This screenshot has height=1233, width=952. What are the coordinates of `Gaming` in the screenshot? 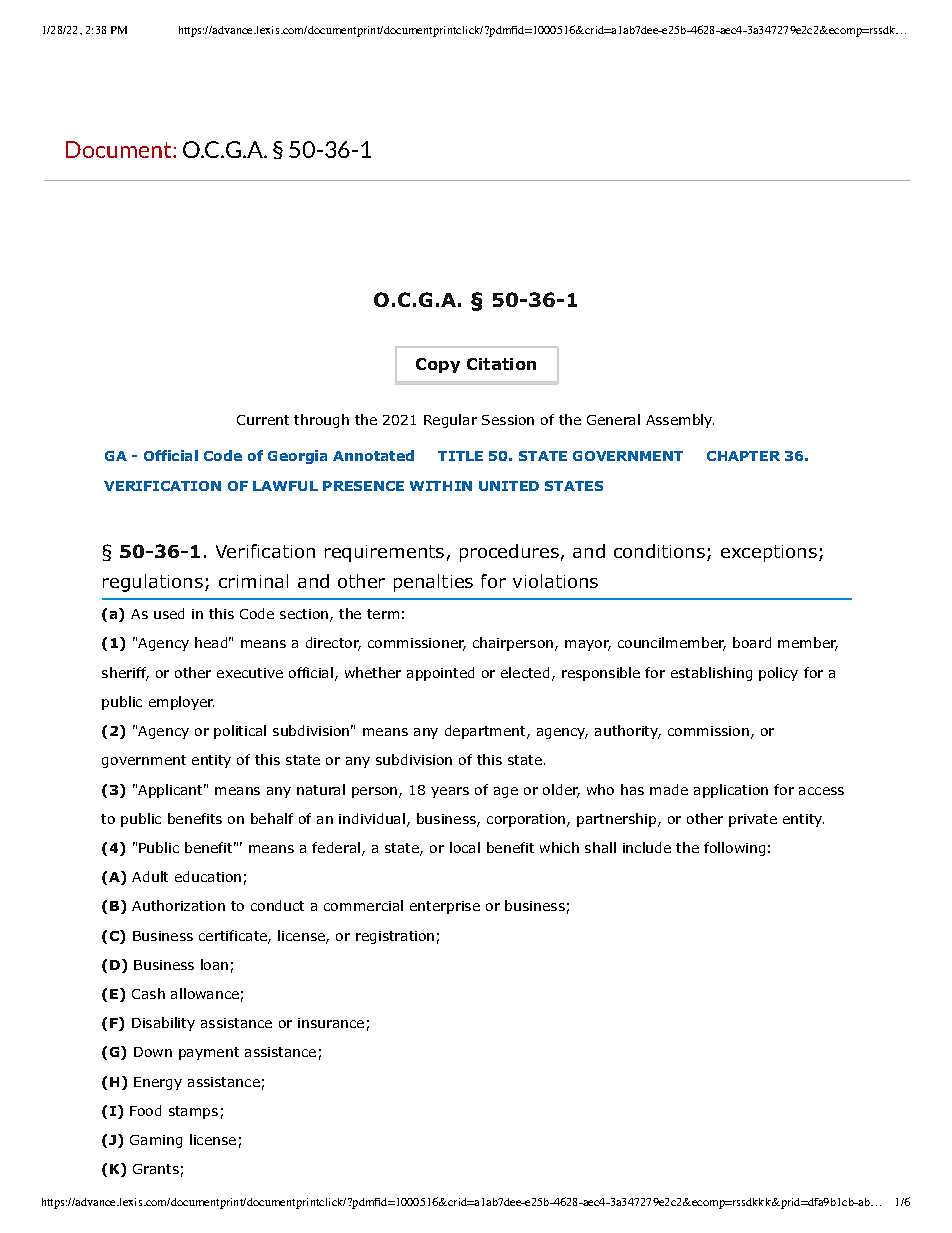 It's located at (156, 1141).
